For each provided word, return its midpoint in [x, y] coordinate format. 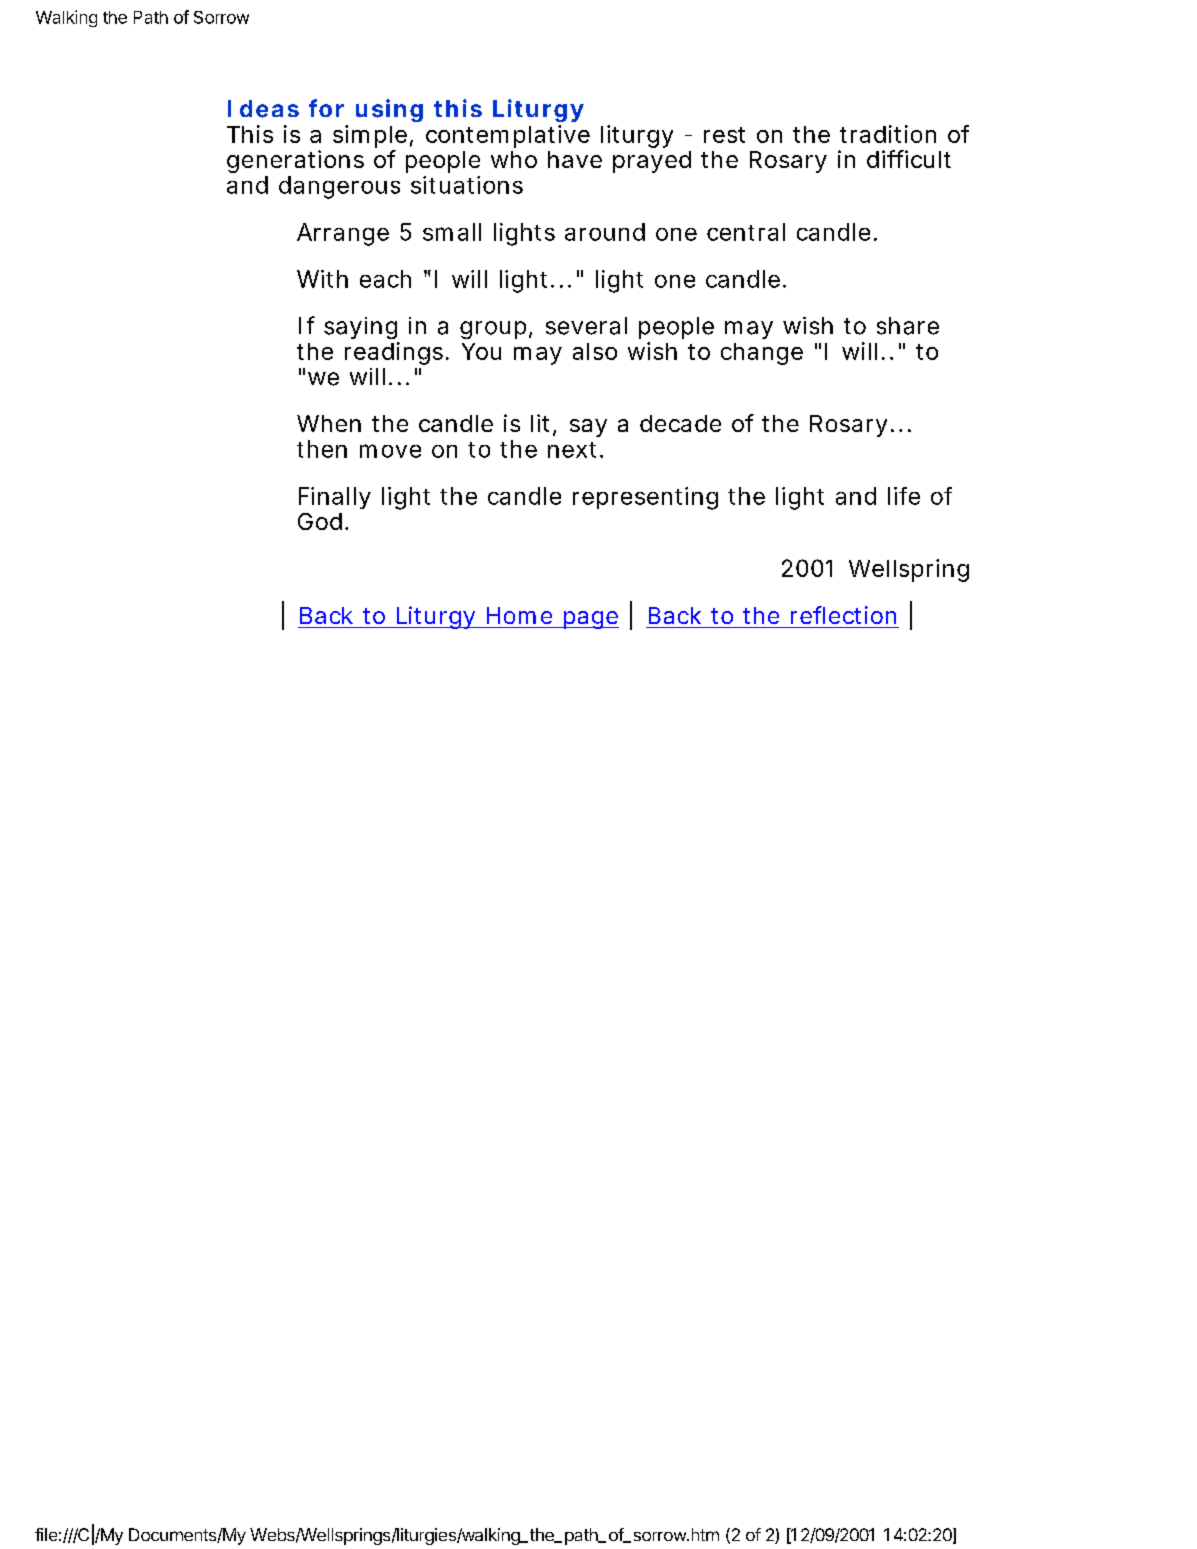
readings [394, 353]
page [589, 620]
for [326, 108]
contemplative [508, 136]
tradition [888, 134]
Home [519, 615]
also [595, 351]
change [762, 354]
